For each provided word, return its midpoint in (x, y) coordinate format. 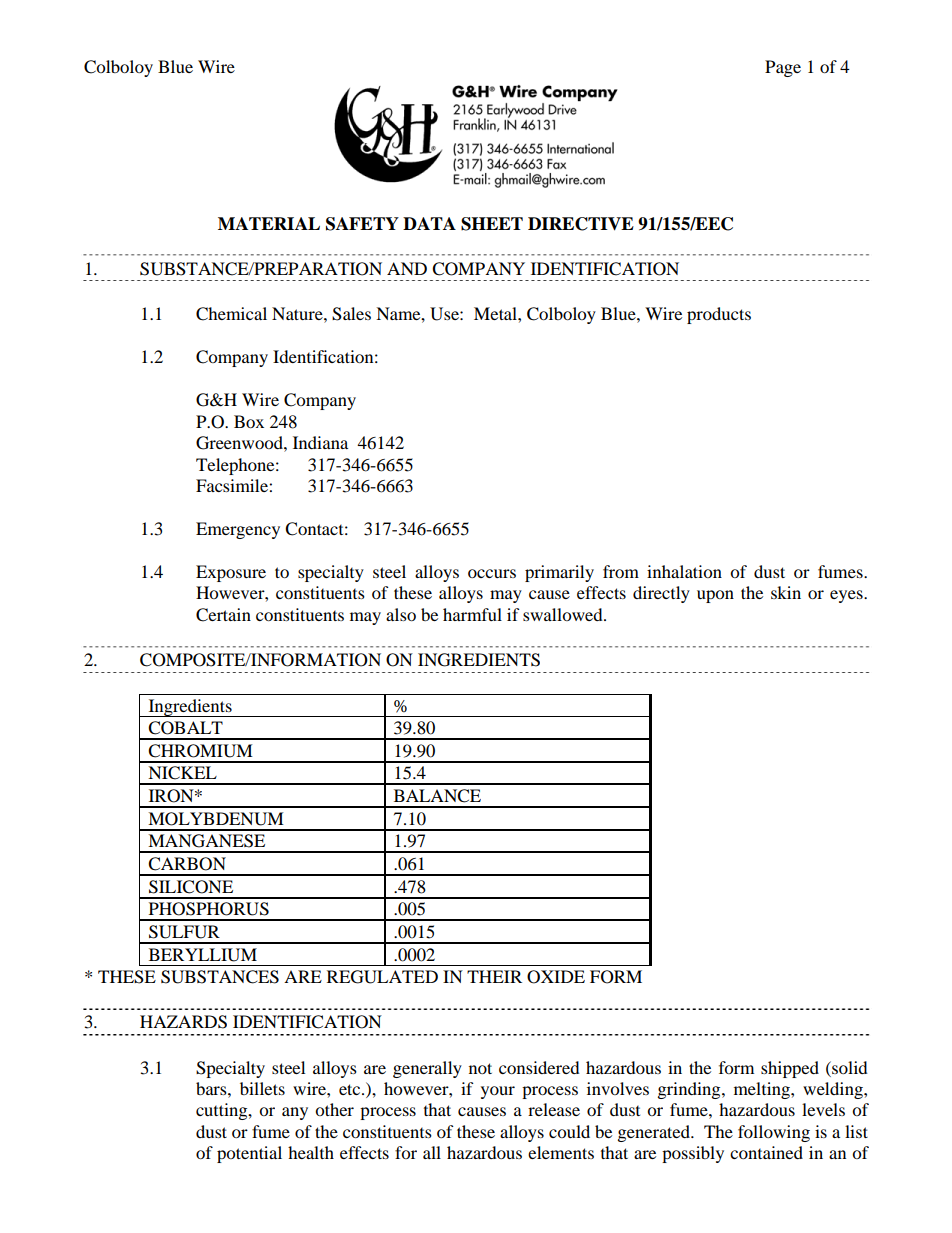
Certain (223, 615)
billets (262, 1088)
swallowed (564, 614)
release (554, 1109)
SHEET (492, 224)
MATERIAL (269, 223)
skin (786, 592)
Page (783, 68)
